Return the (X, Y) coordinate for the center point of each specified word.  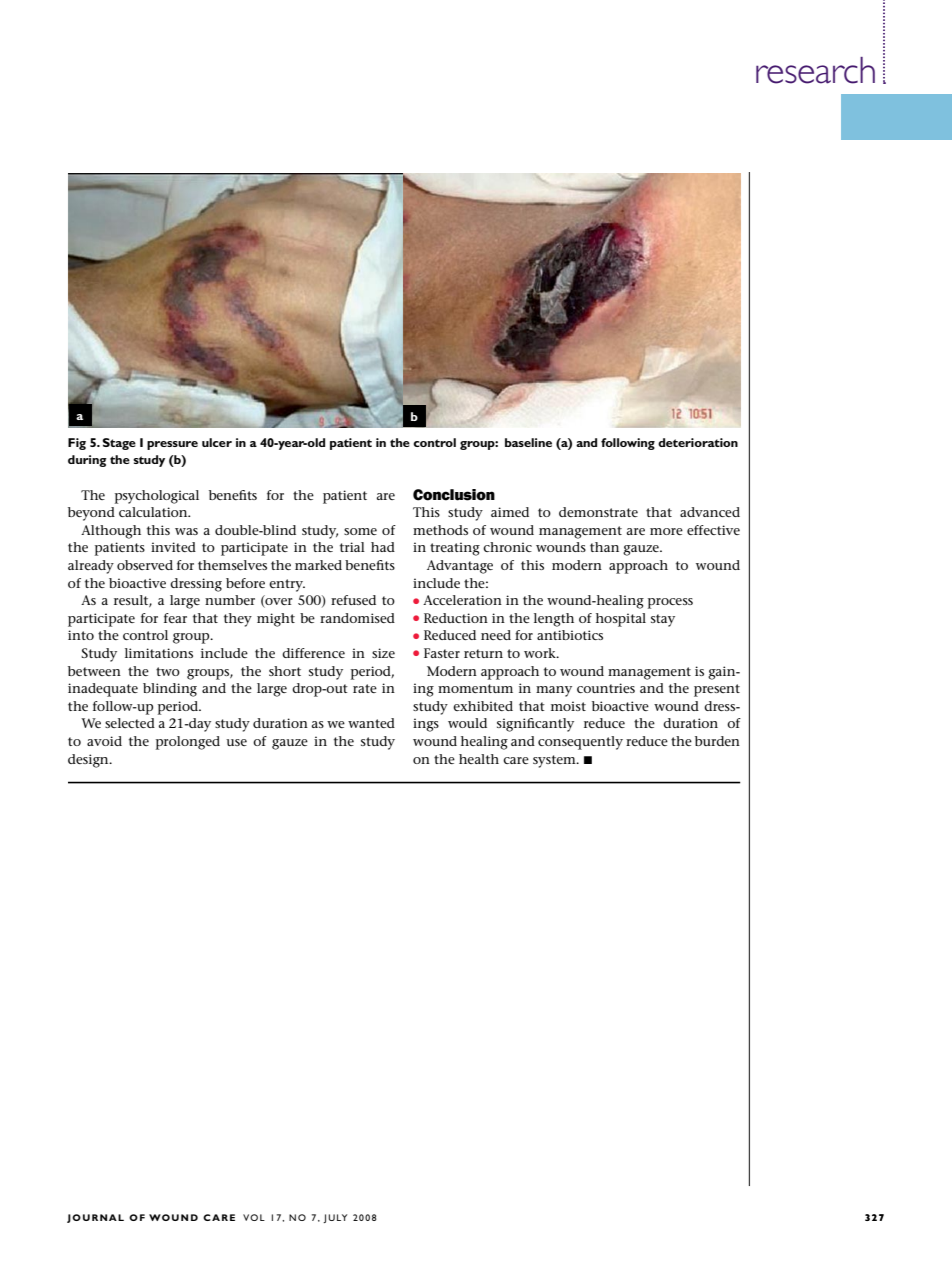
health (479, 759)
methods (440, 530)
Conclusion (454, 495)
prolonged (188, 743)
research (815, 70)
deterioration (698, 442)
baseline (528, 442)
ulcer (217, 442)
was (186, 531)
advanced (710, 512)
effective (713, 530)
